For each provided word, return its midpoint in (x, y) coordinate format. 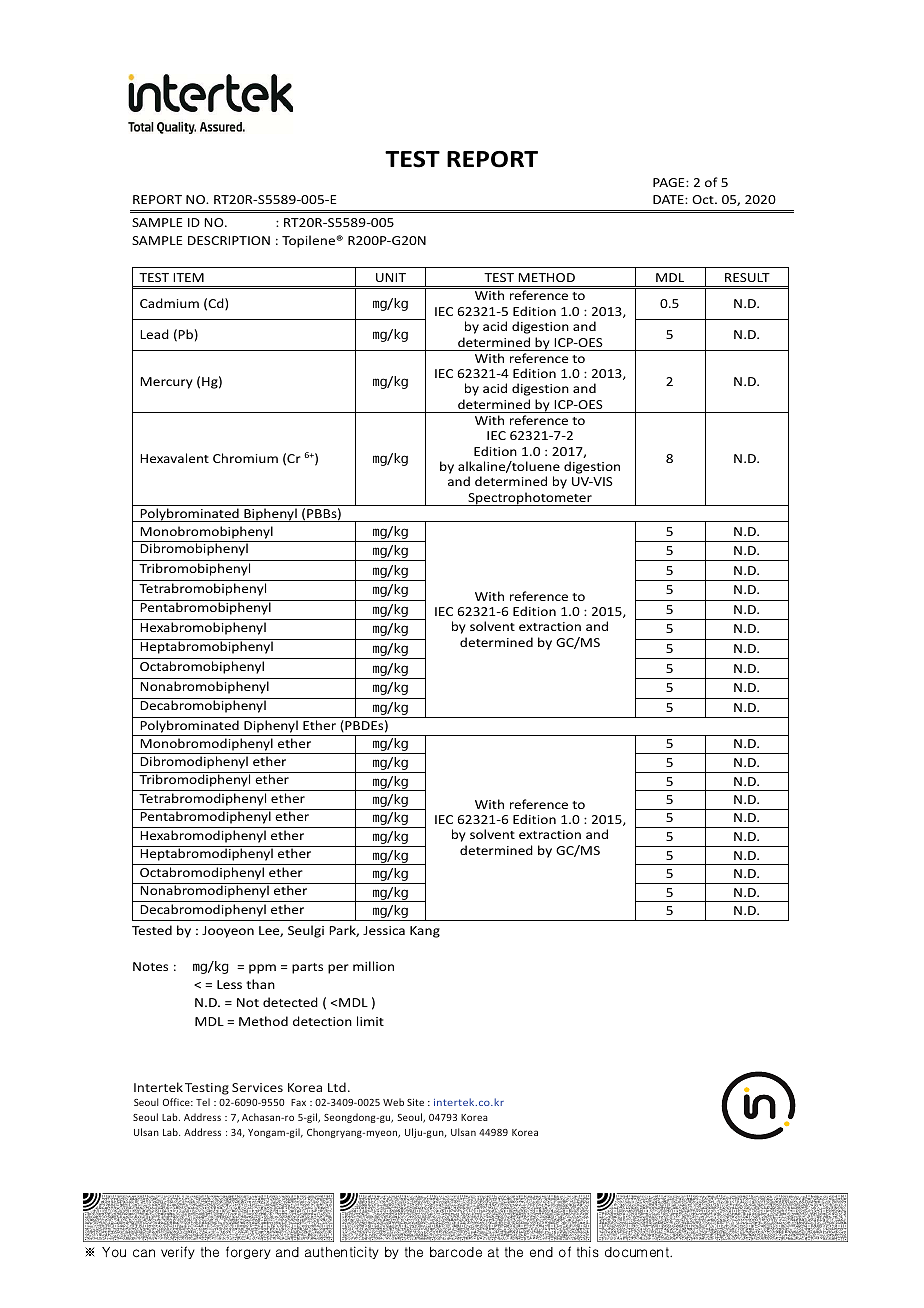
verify (178, 1252)
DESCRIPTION (229, 240)
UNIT (391, 277)
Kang (425, 932)
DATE (669, 199)
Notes (150, 966)
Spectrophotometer (530, 499)
